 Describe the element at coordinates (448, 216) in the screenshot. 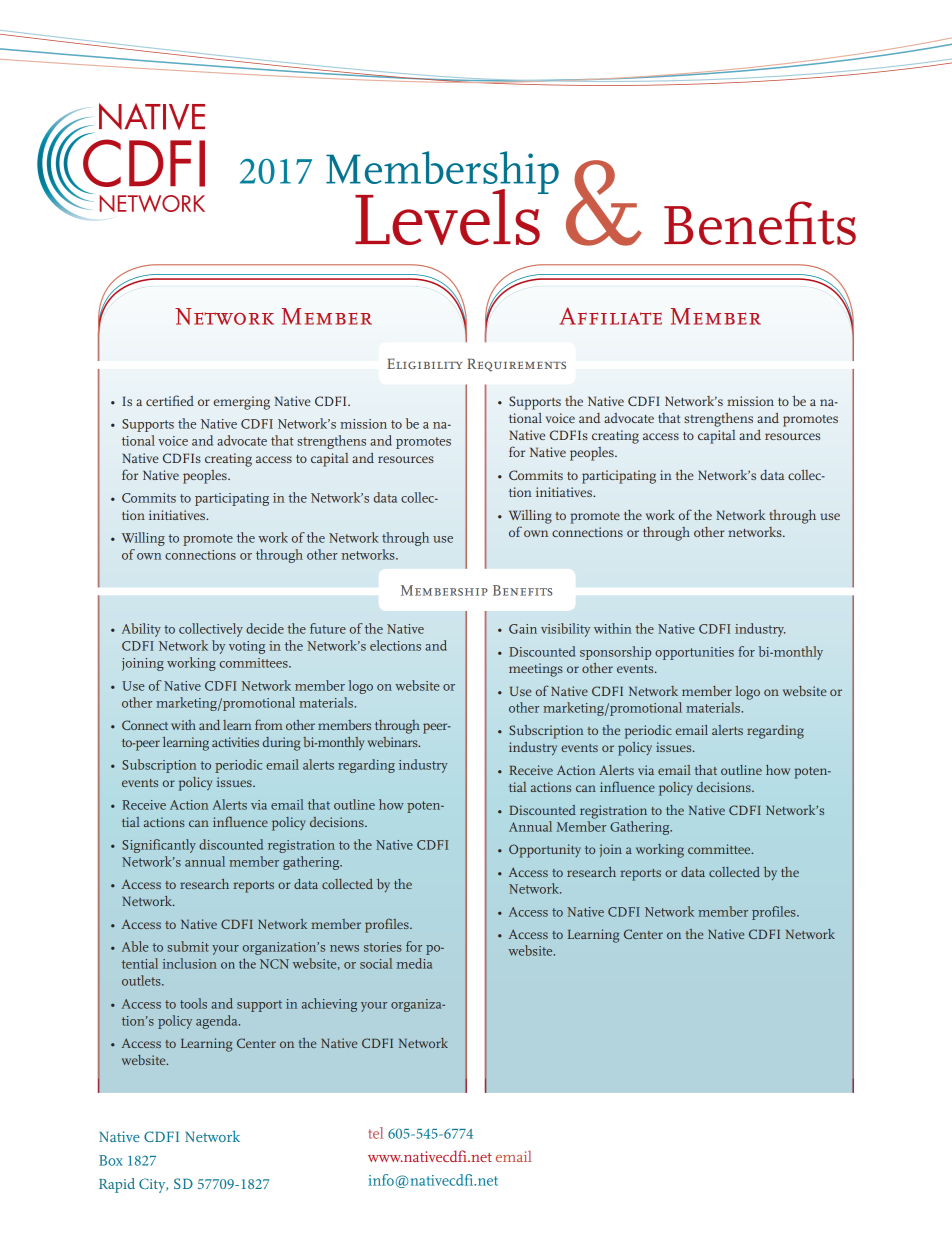

I see `Levels` at that location.
